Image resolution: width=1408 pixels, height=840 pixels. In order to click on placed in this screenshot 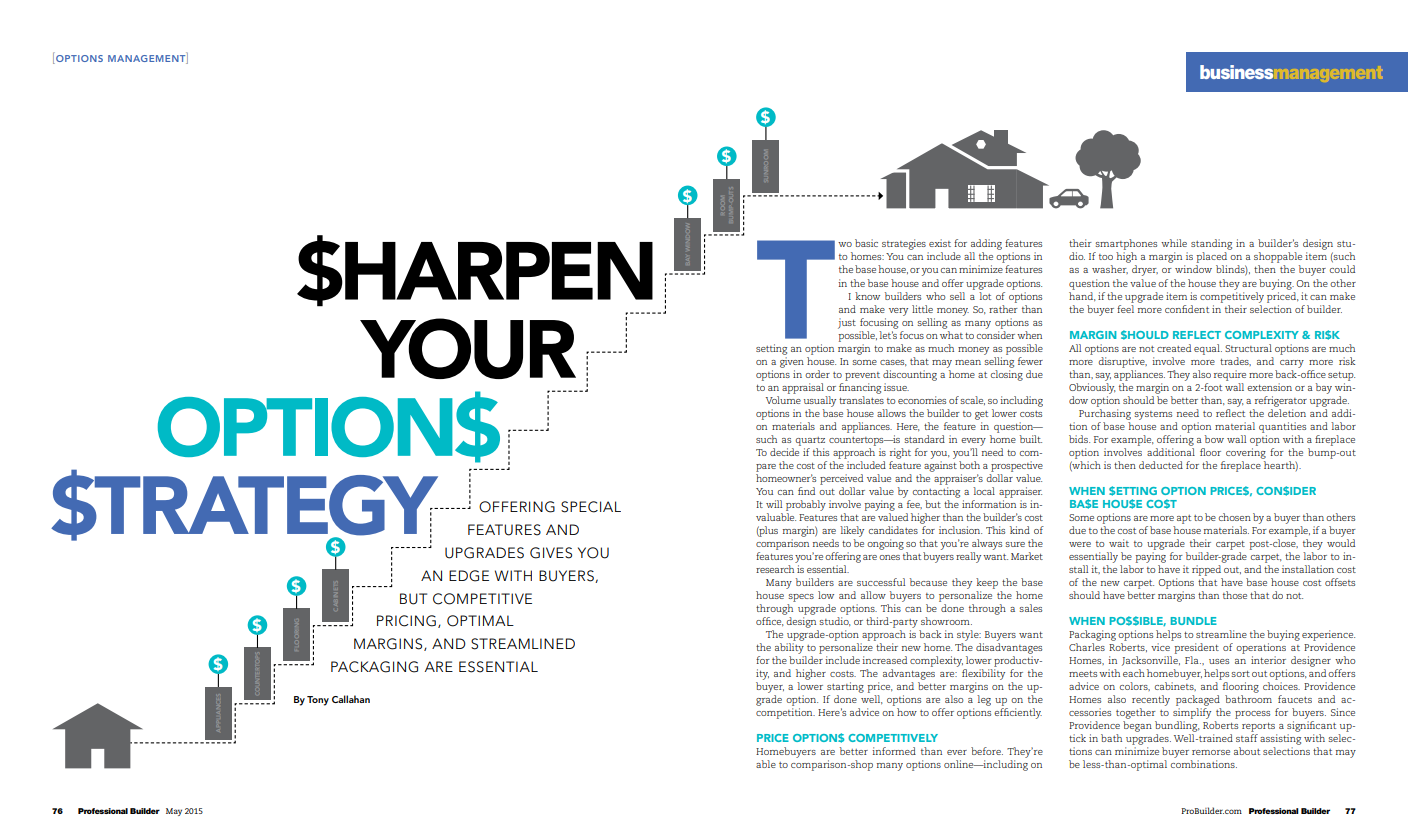, I will do `click(1211, 257)`.
